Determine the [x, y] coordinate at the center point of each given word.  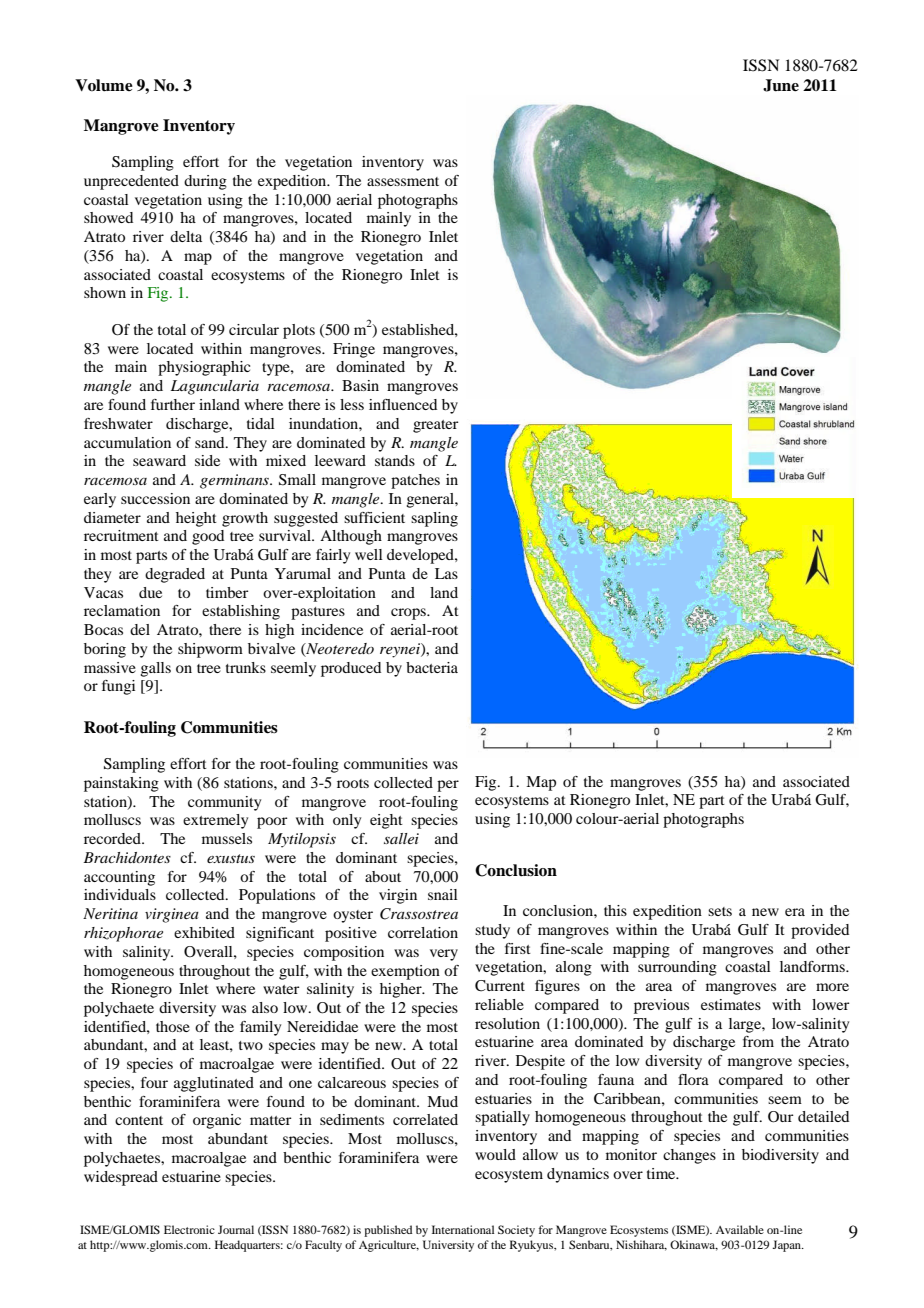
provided [820, 931]
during [205, 182]
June [781, 85]
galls [156, 669]
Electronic [189, 1229]
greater [435, 426]
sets [720, 911]
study [492, 931]
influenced [403, 404]
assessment [403, 181]
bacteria [432, 667]
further [173, 404]
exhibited [204, 932]
